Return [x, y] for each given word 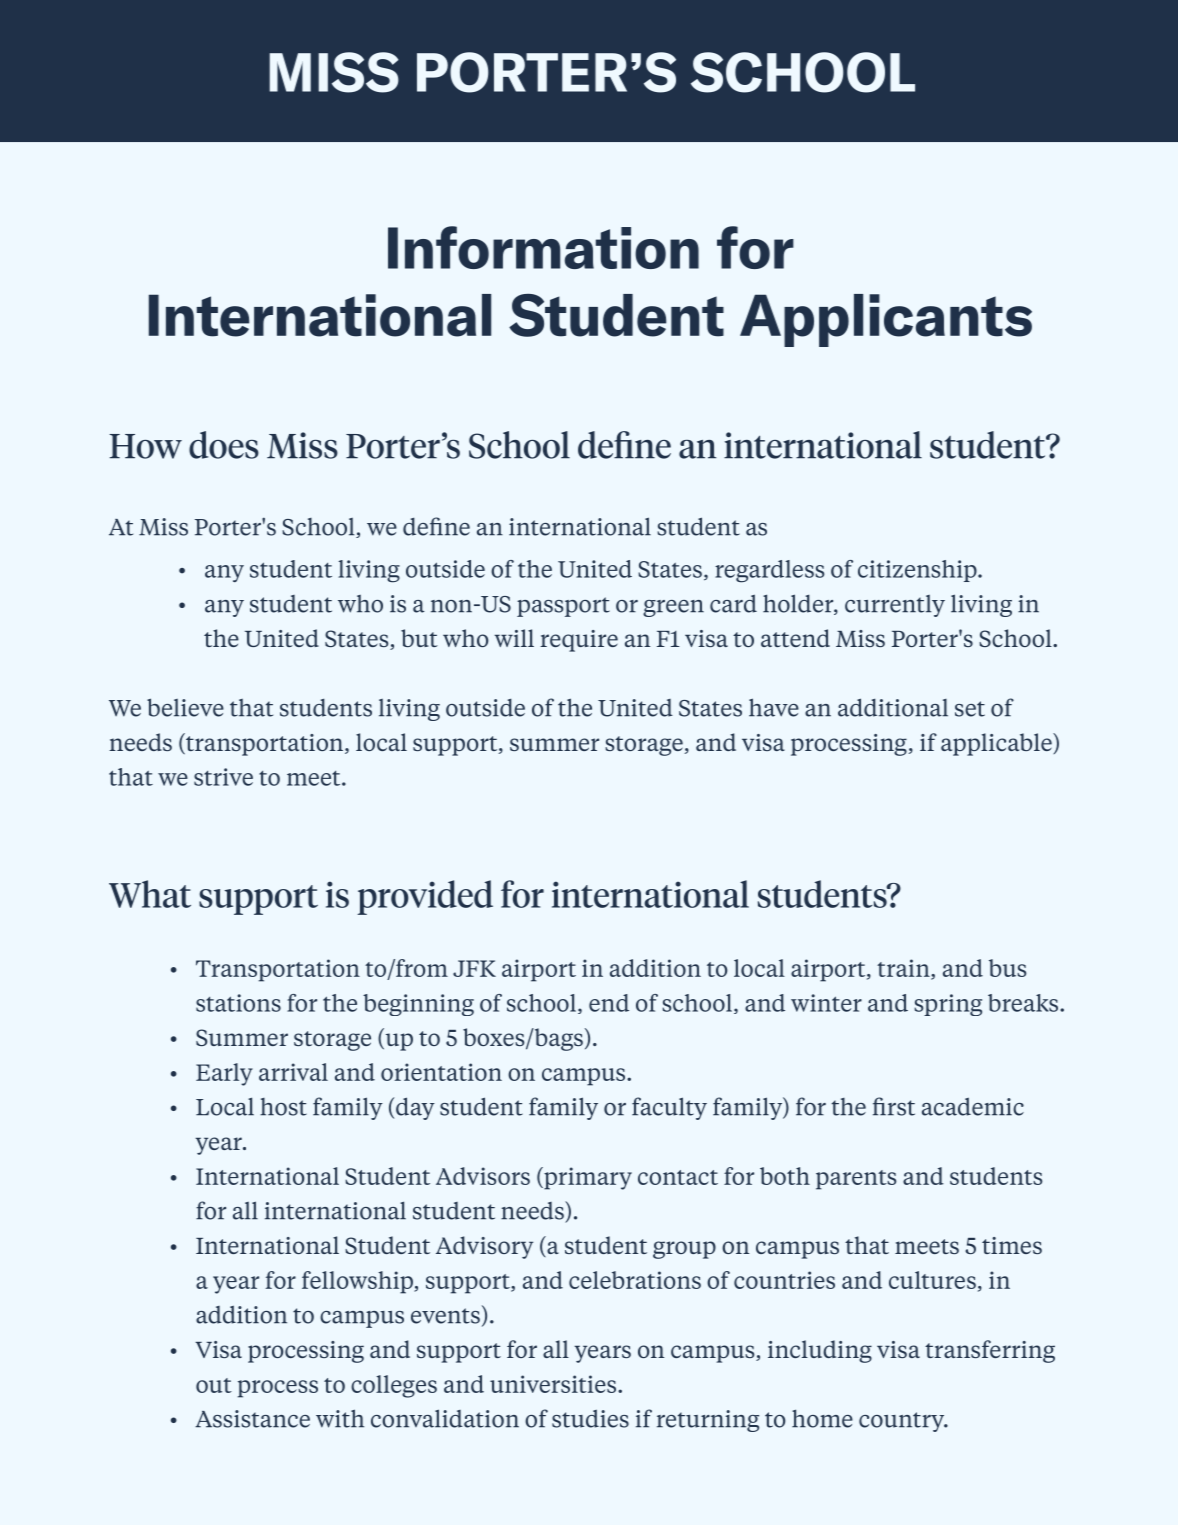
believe [185, 707]
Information [543, 247]
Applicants [886, 320]
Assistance [252, 1419]
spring [948, 1005]
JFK [474, 968]
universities [554, 1384]
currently [895, 606]
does [224, 445]
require [579, 641]
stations [238, 1003]
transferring [990, 1351]
